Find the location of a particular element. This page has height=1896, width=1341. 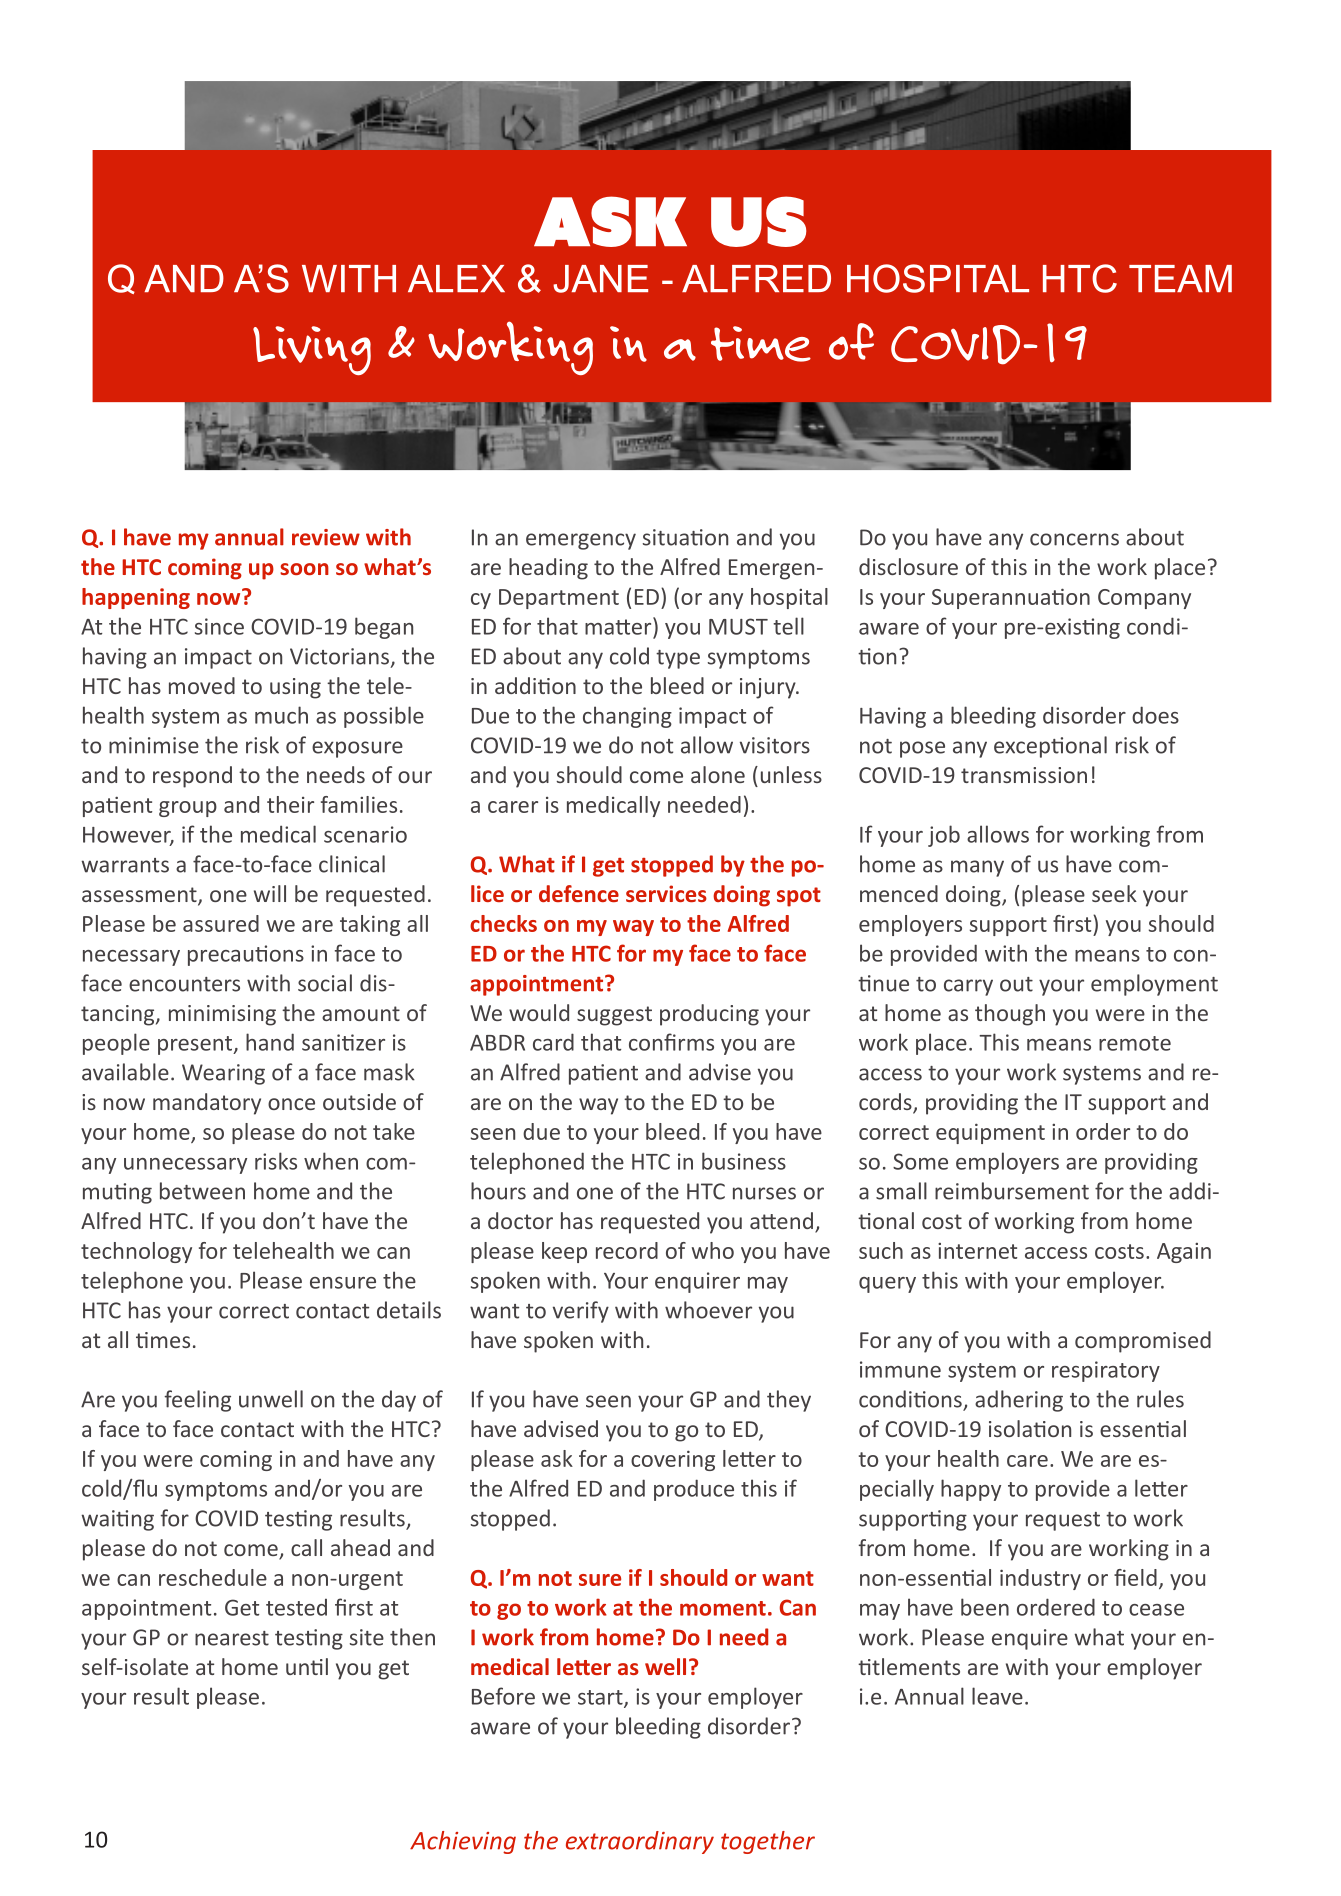

until is located at coordinates (307, 1666).
